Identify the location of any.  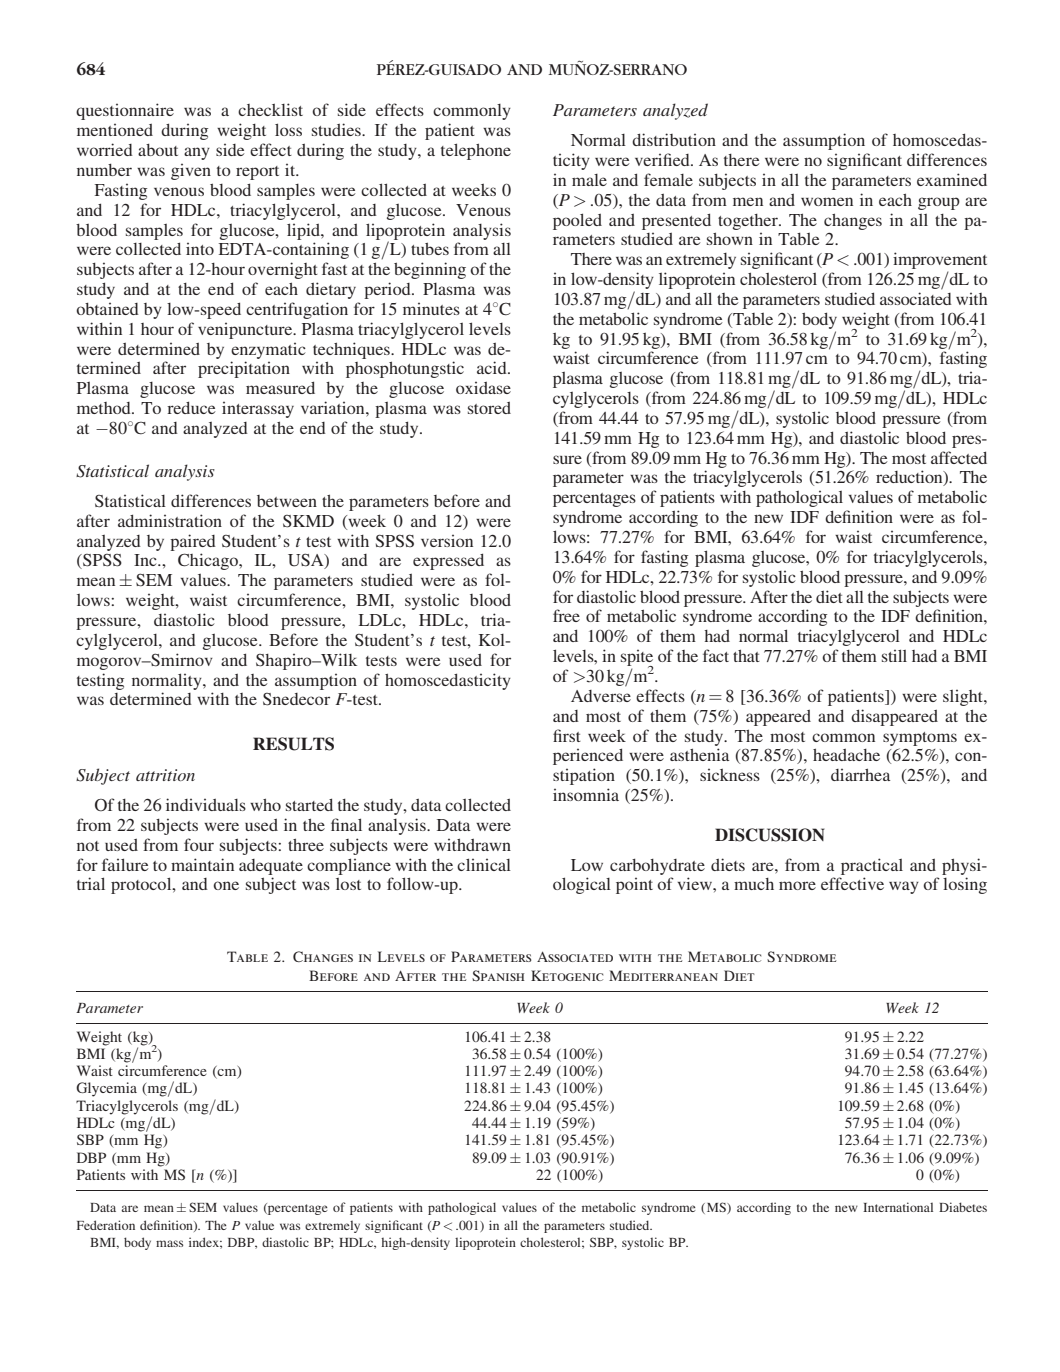
(197, 153).
